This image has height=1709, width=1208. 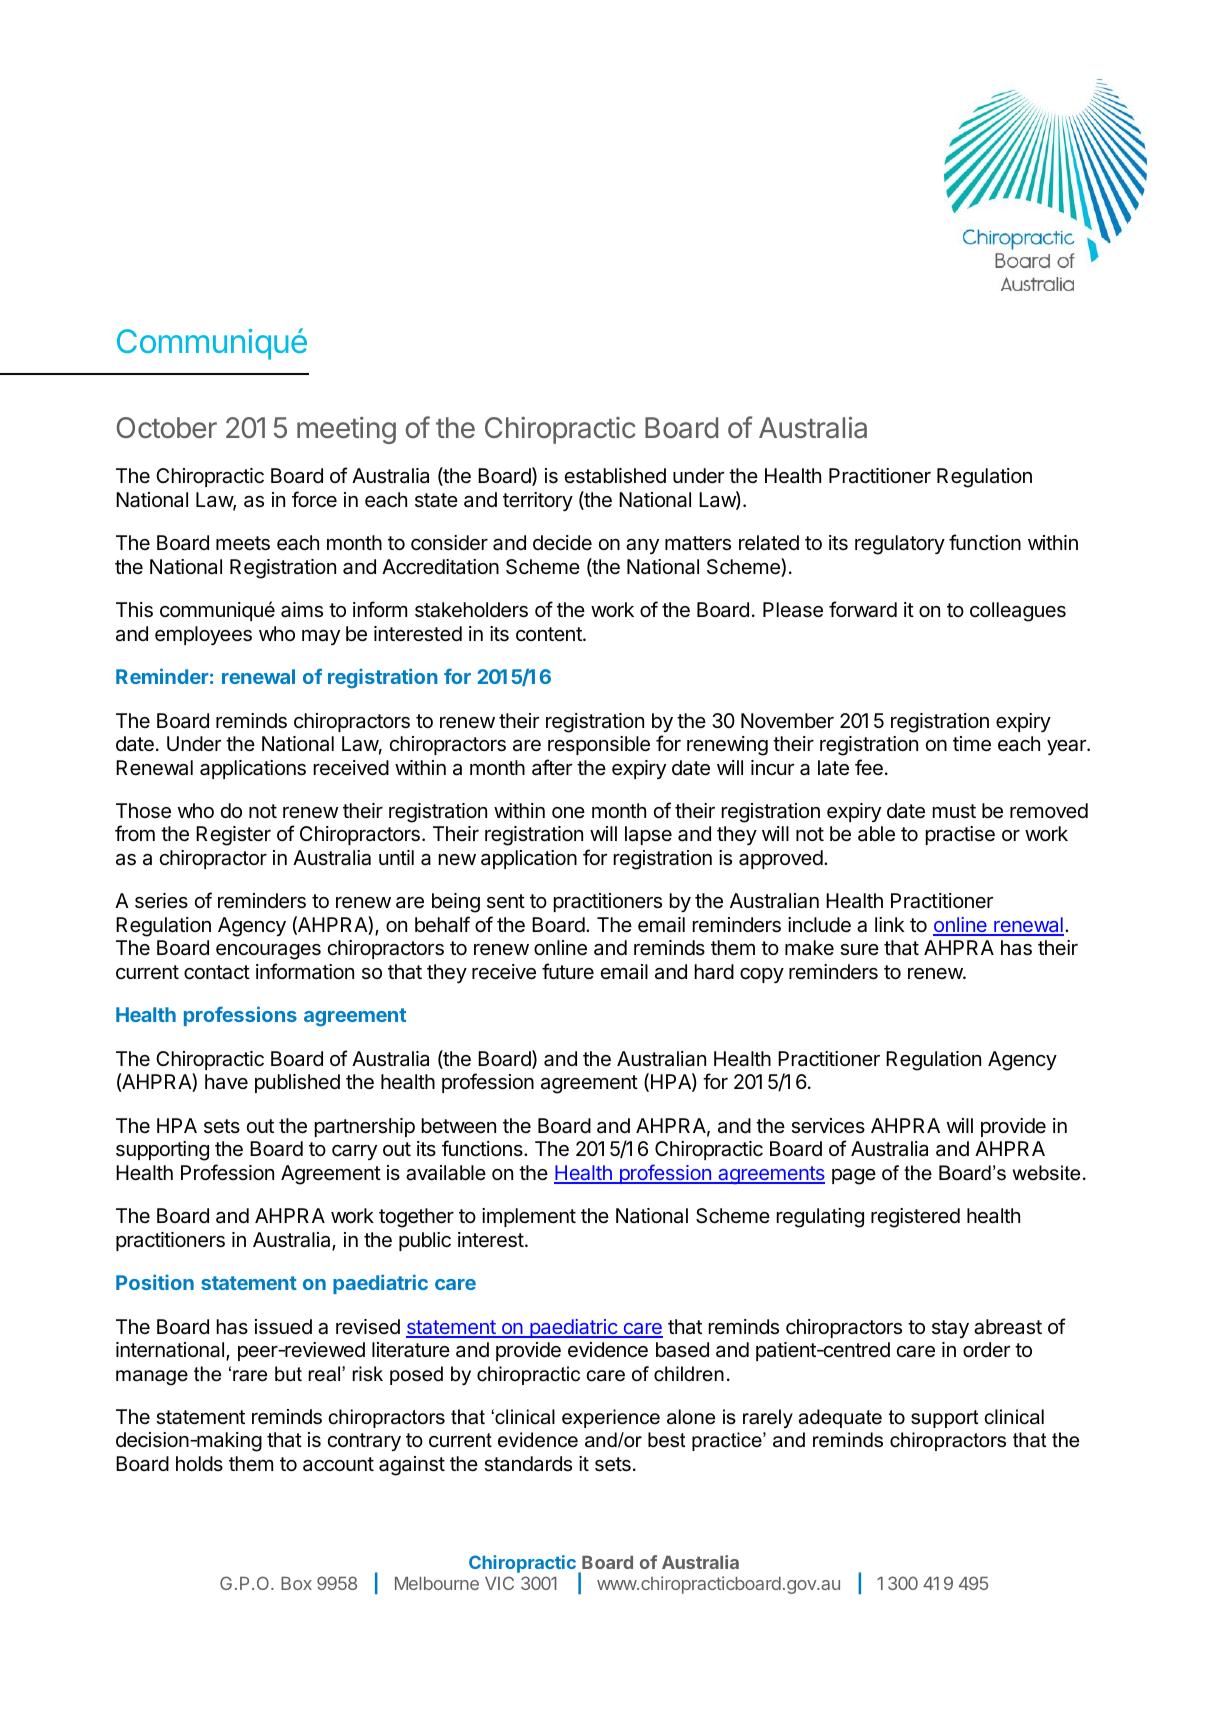 I want to click on carry, so click(x=354, y=1152).
